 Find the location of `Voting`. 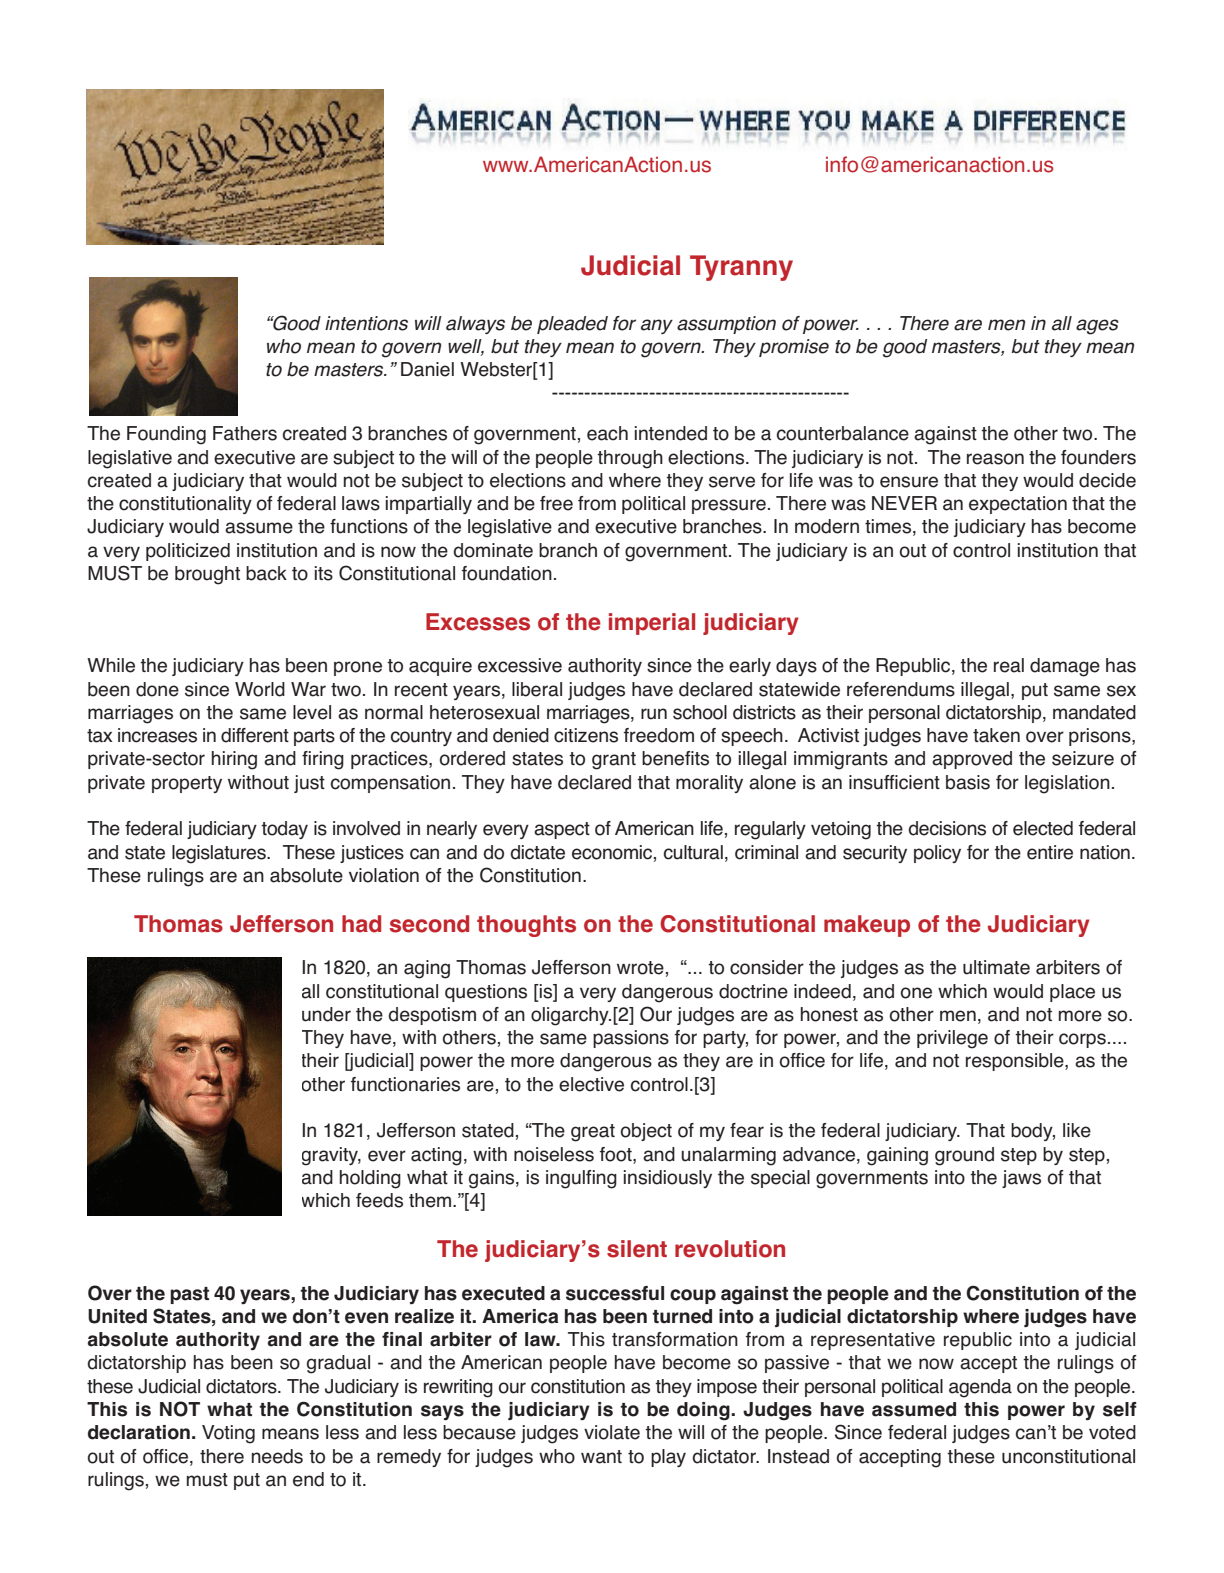

Voting is located at coordinates (228, 1434).
